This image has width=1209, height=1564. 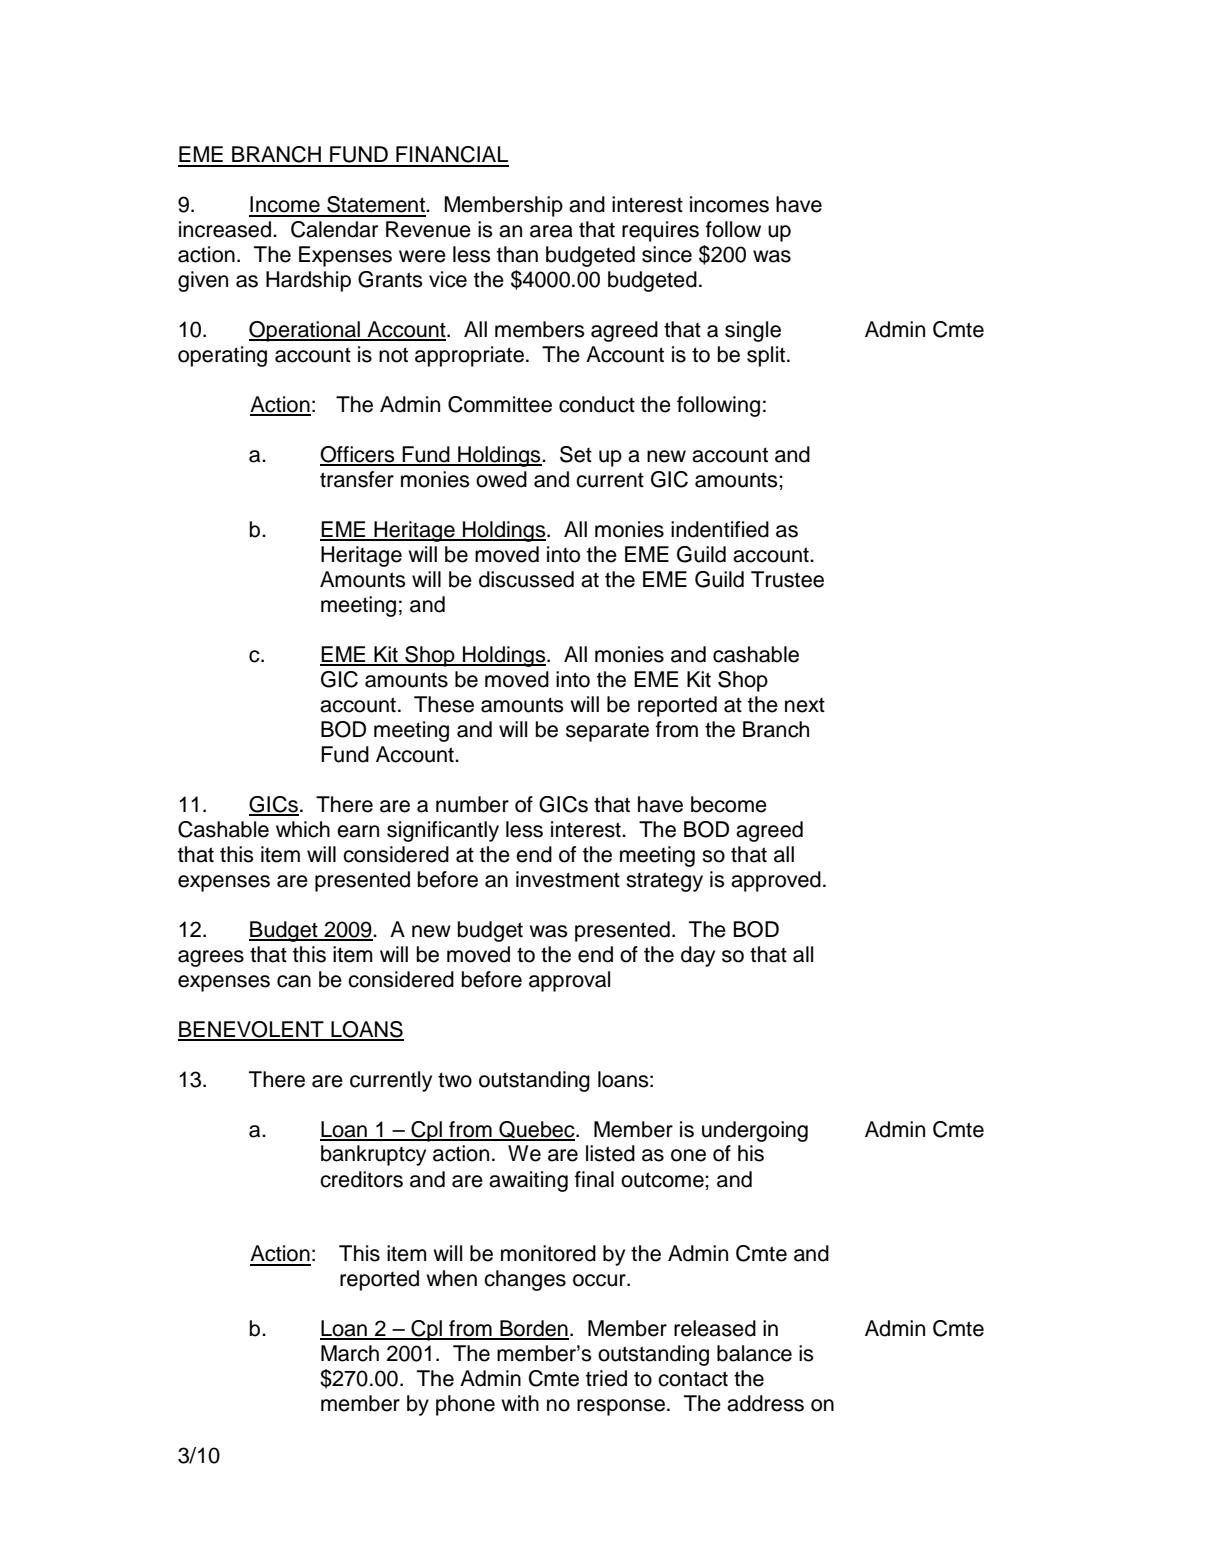 I want to click on discussed, so click(x=526, y=579).
